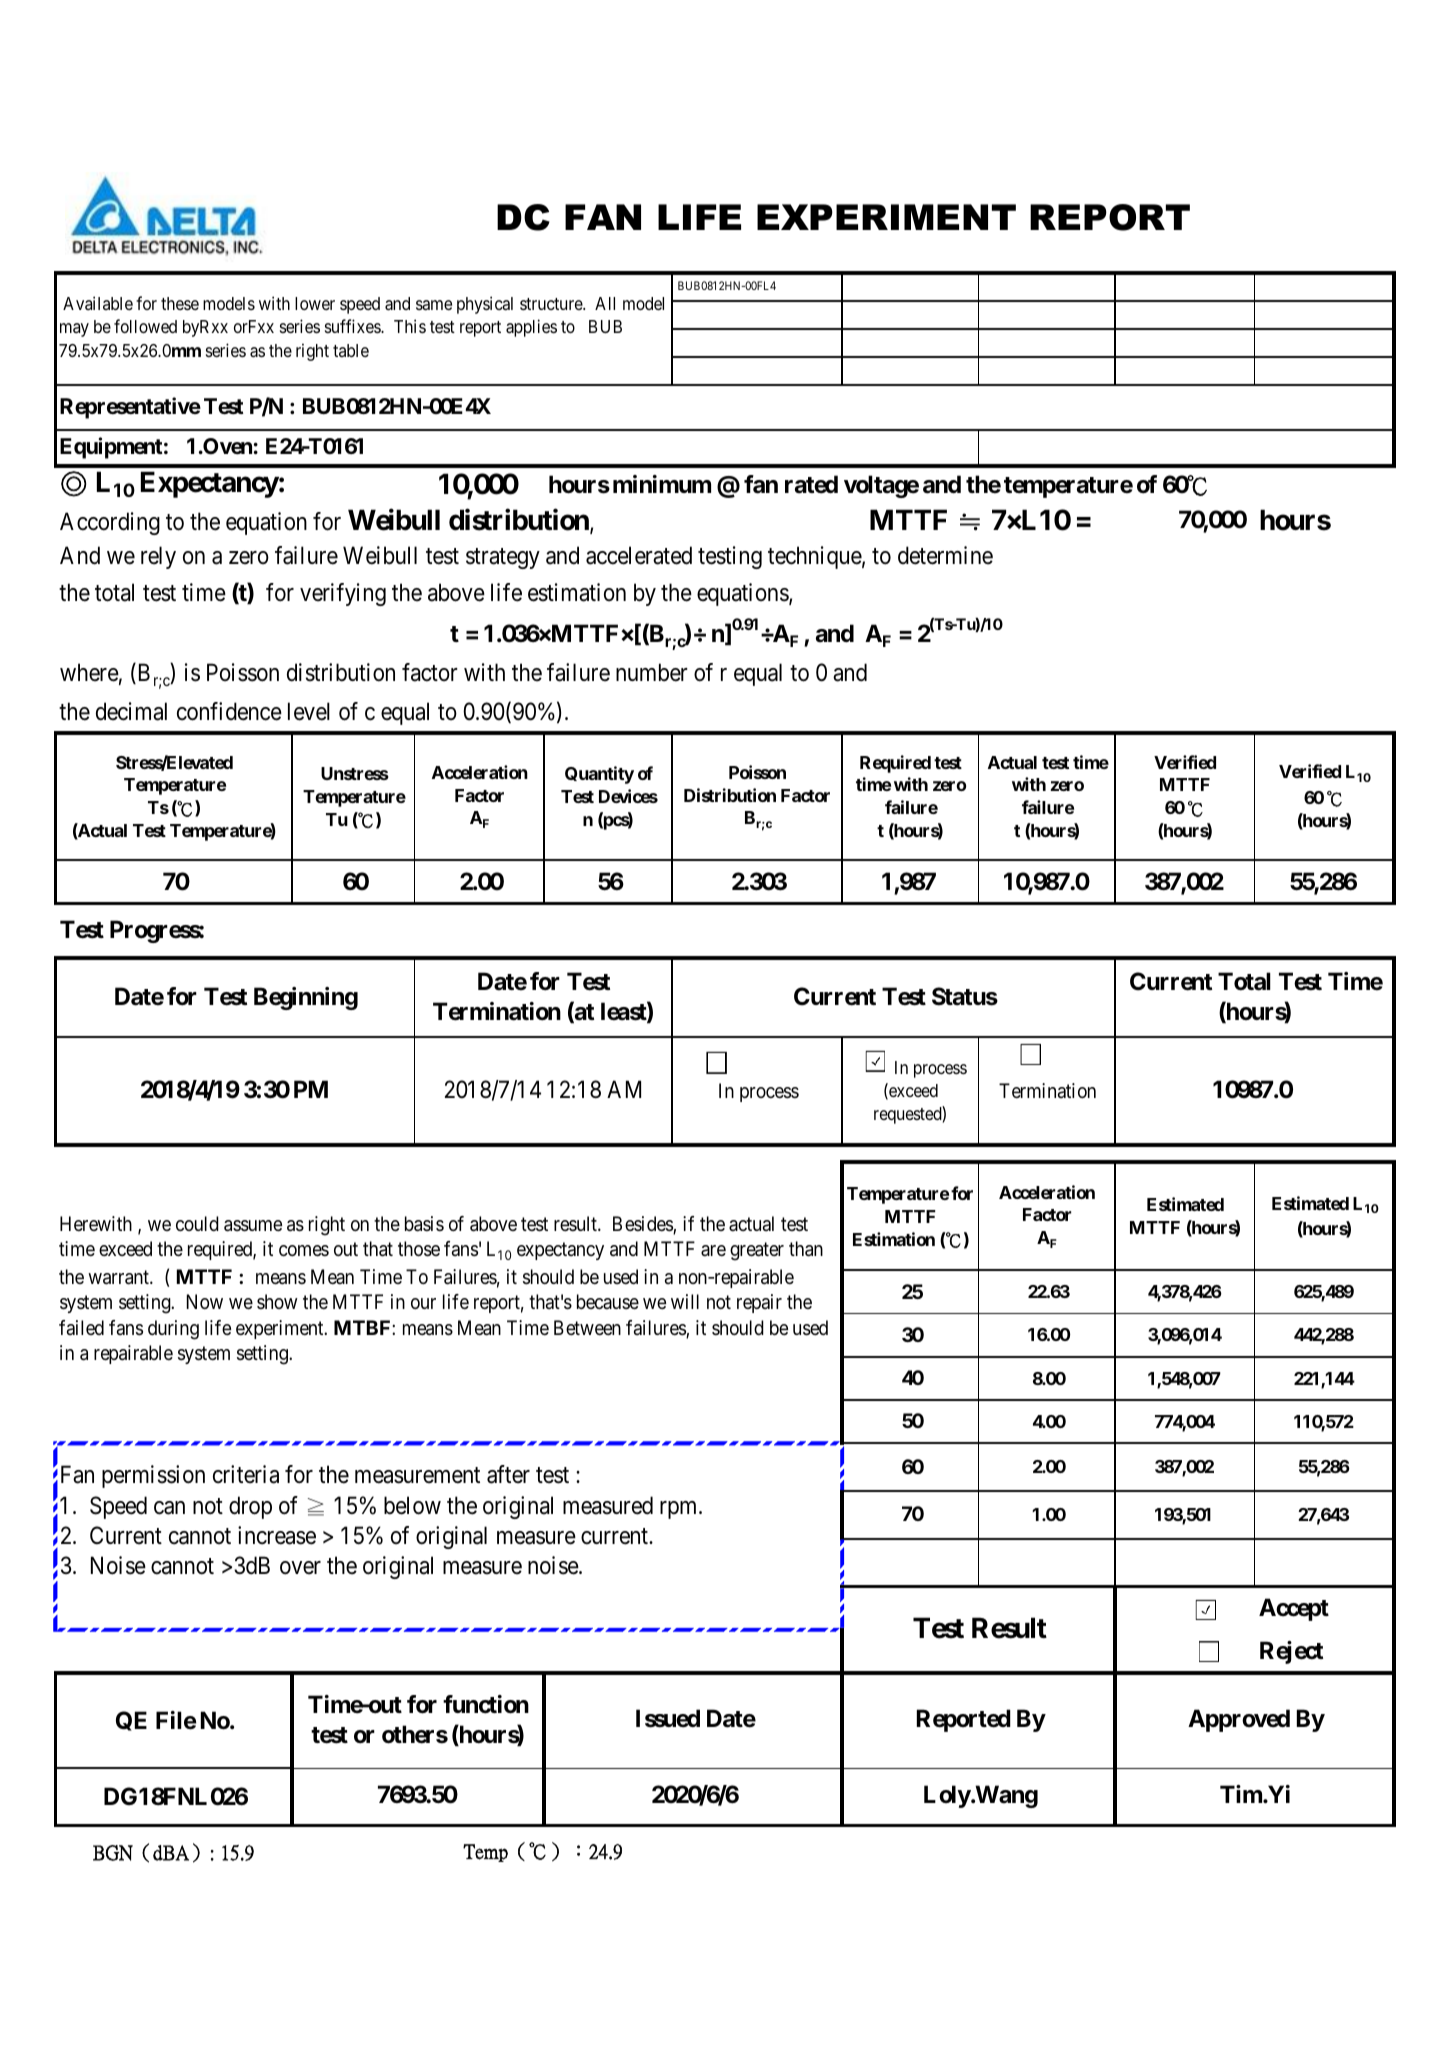  Describe the element at coordinates (945, 555) in the image. I see `determine` at that location.
